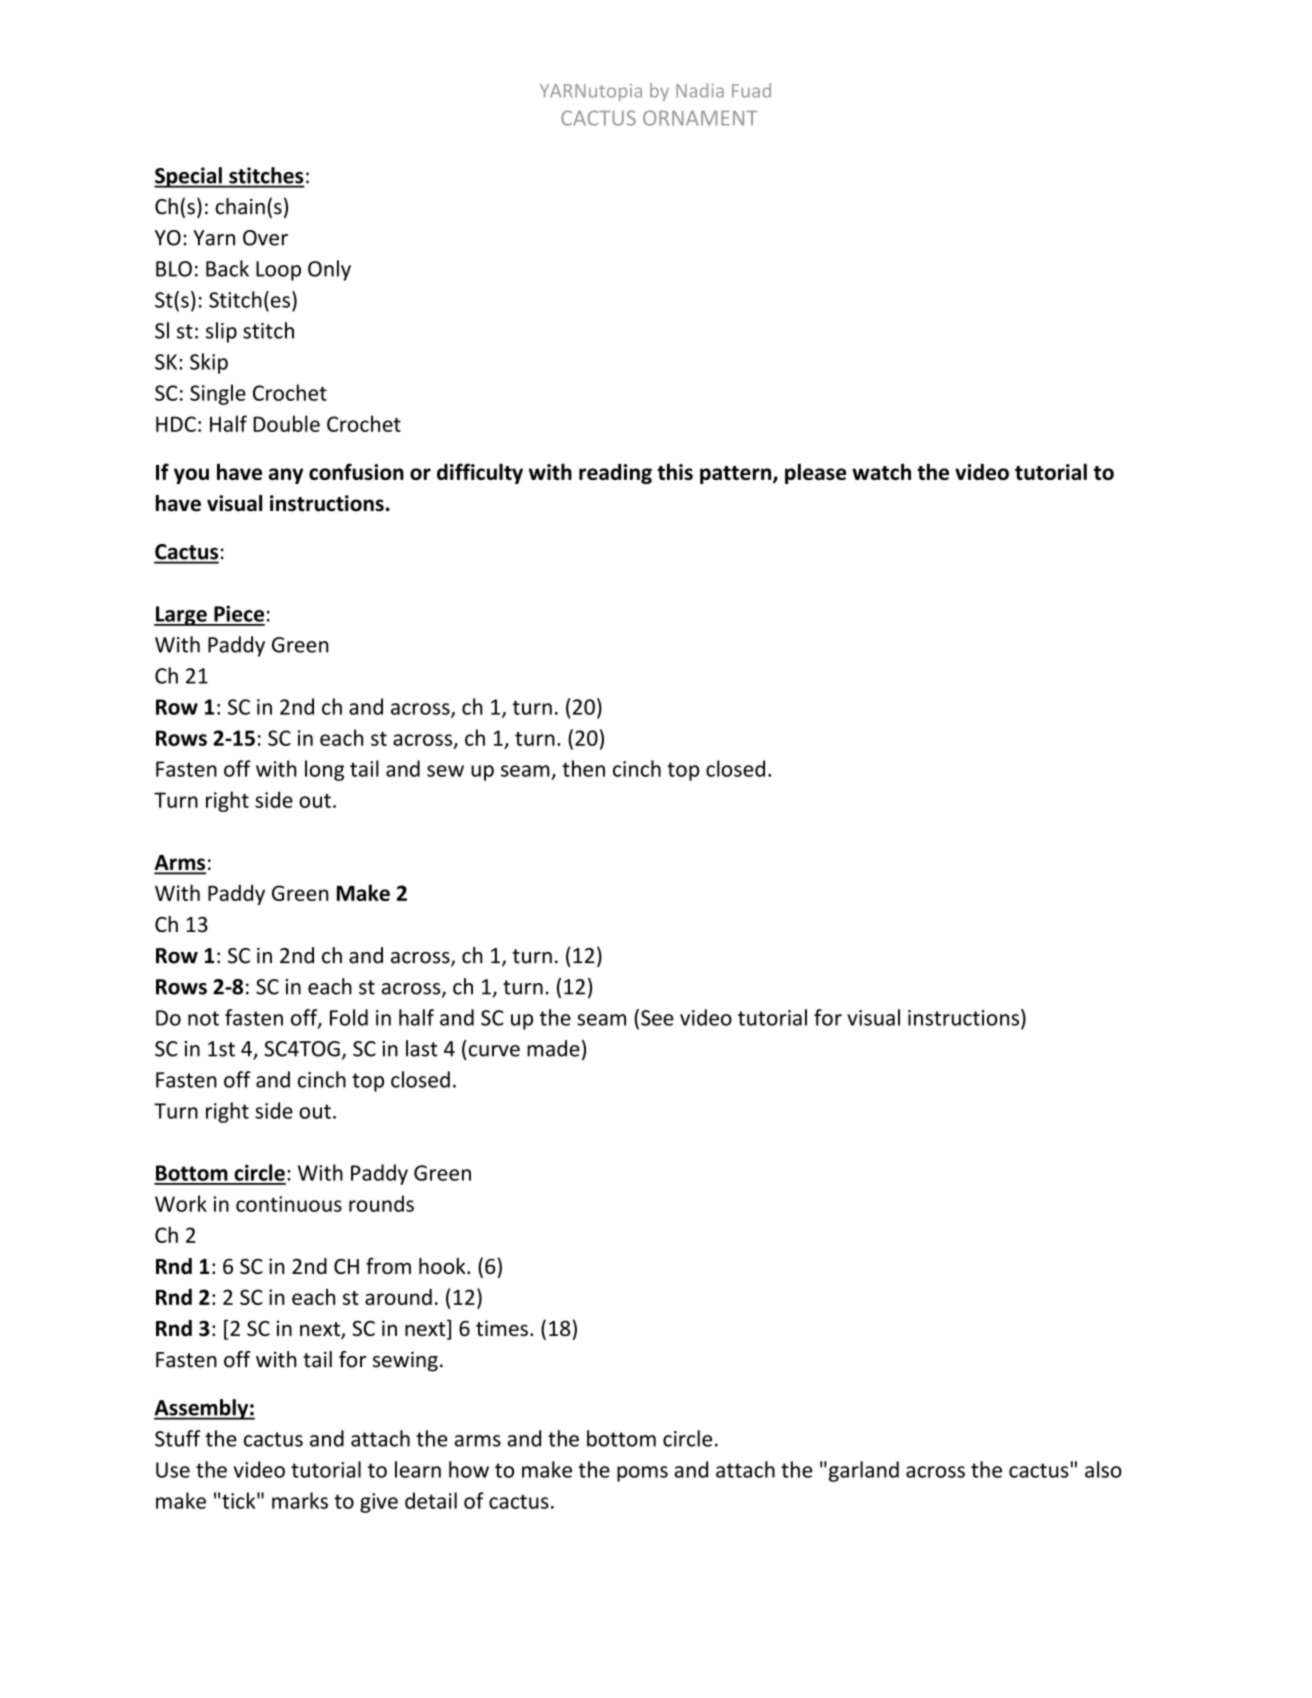  What do you see at coordinates (615, 474) in the screenshot?
I see `reading` at bounding box center [615, 474].
